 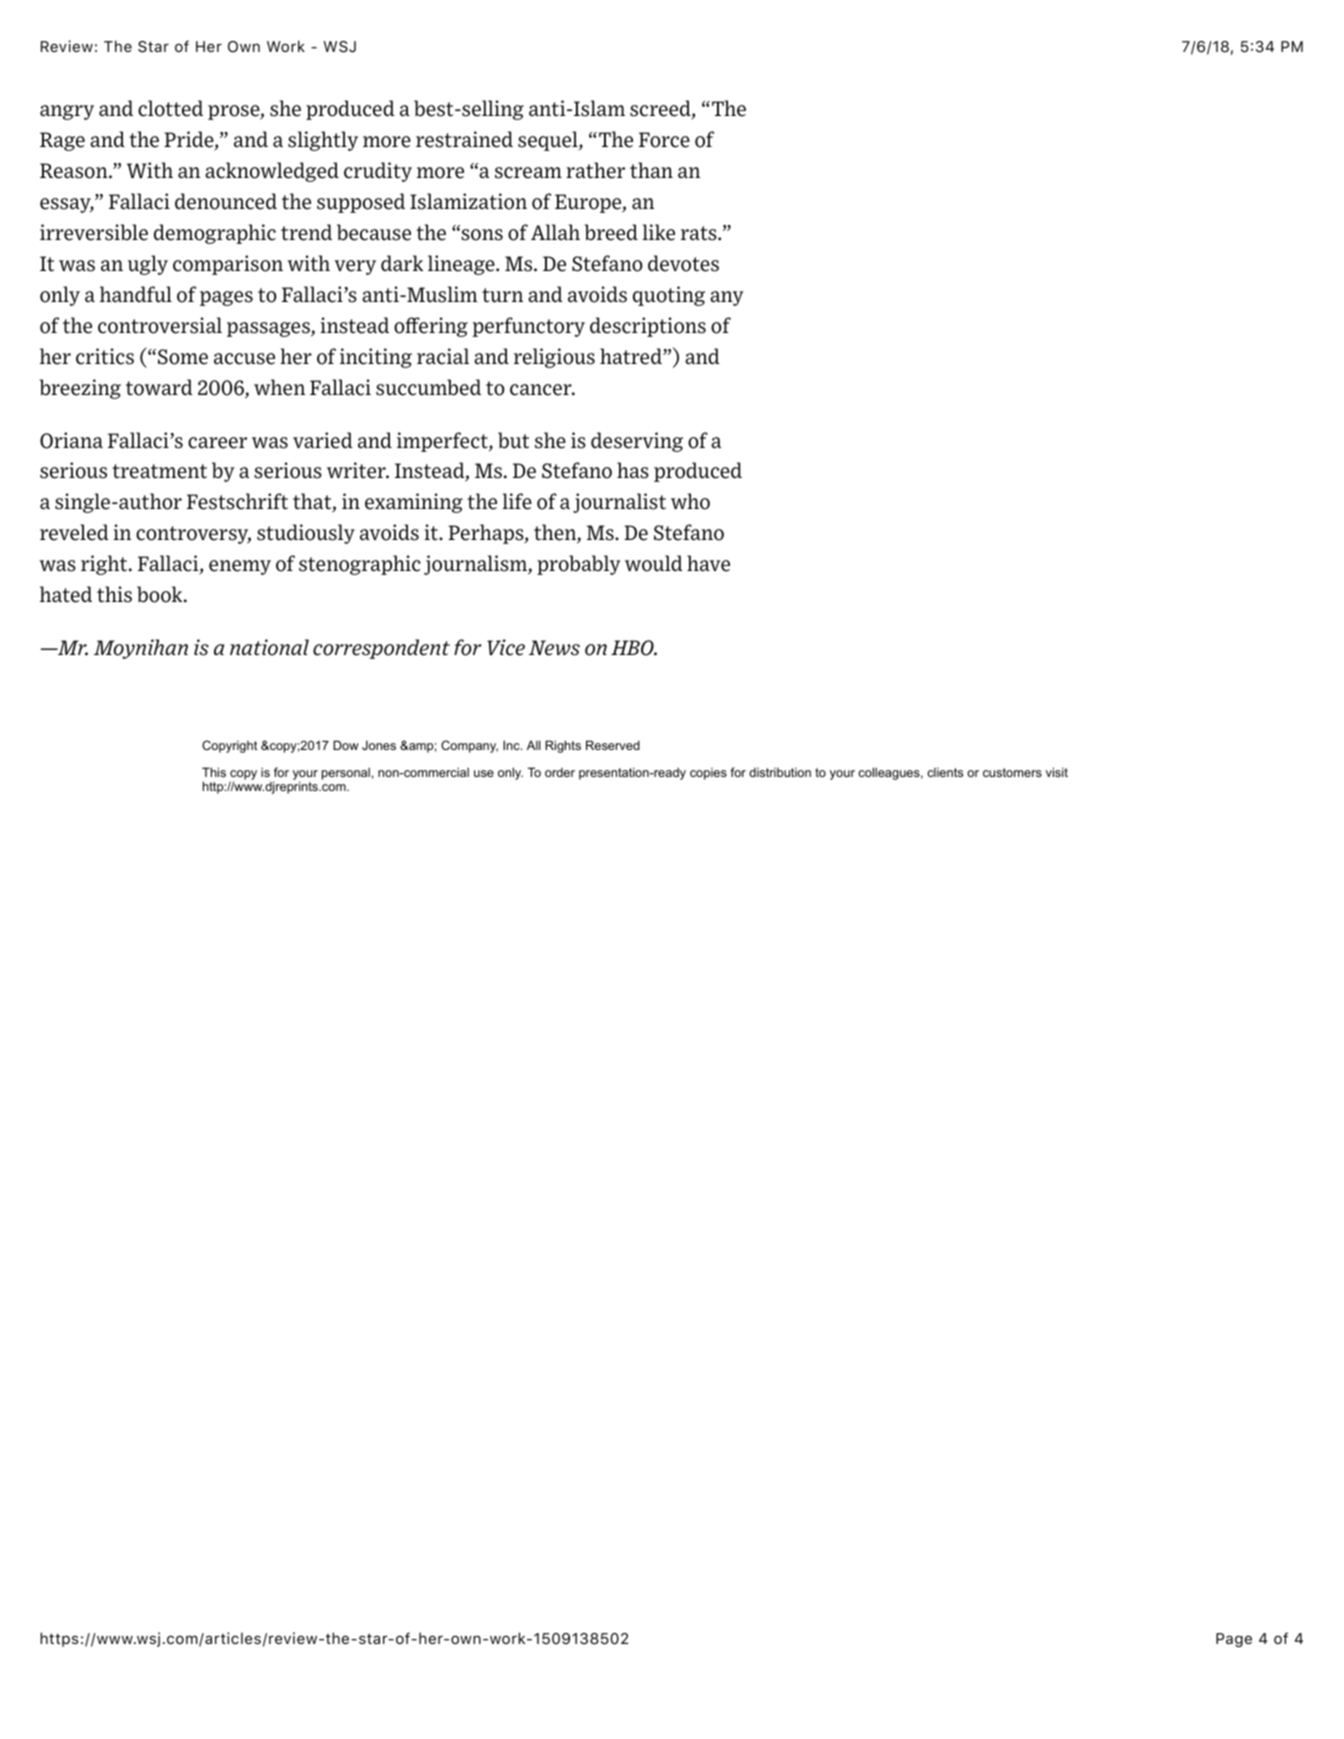 I want to click on order, so click(x=560, y=772).
